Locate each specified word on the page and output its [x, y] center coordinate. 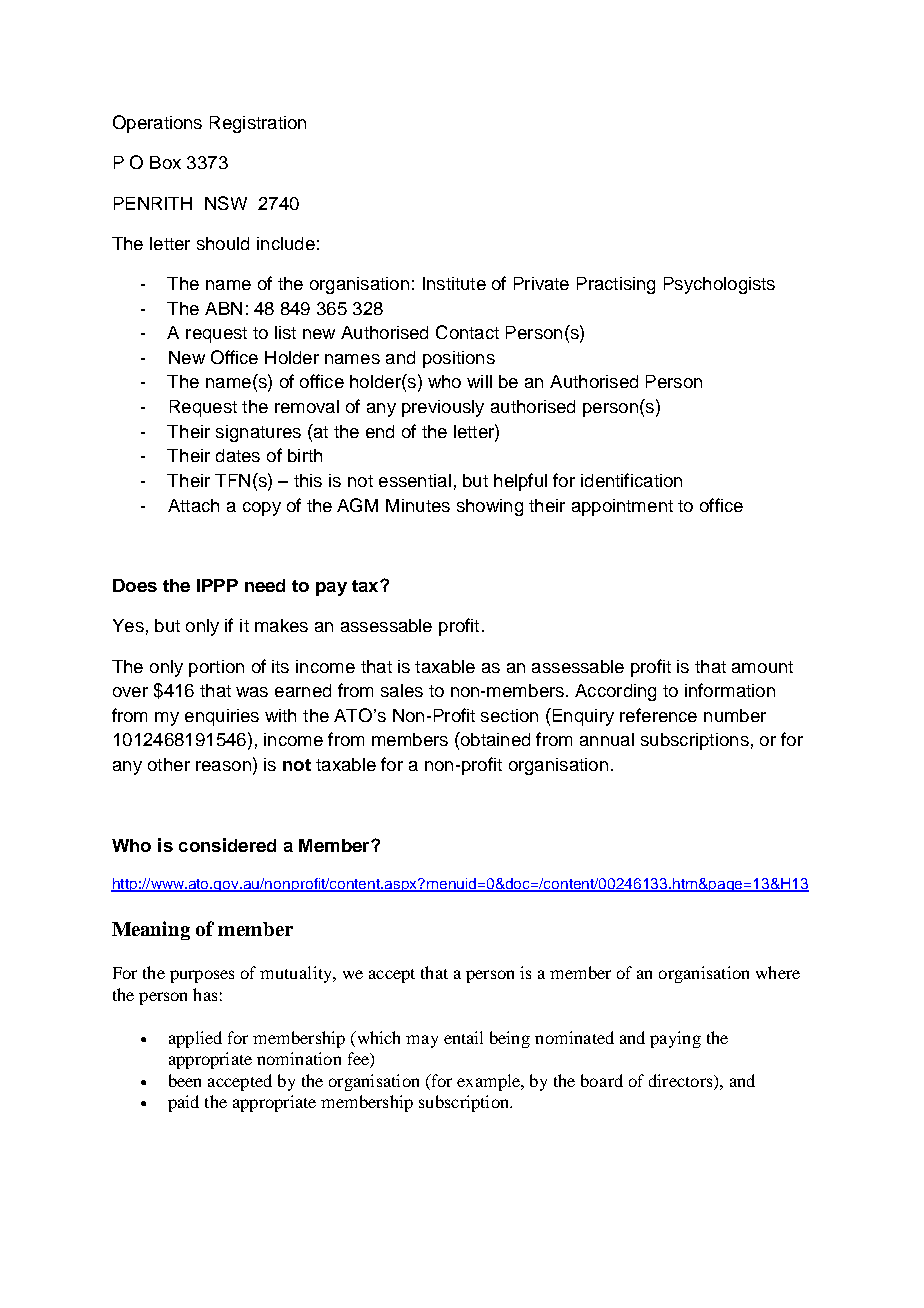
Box [165, 162]
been [185, 1080]
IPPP [217, 585]
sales [402, 690]
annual [607, 739]
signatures [258, 433]
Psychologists [719, 285]
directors [682, 1080]
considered [227, 845]
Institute [454, 283]
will [479, 381]
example [490, 1082]
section [509, 715]
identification [631, 480]
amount [762, 667]
